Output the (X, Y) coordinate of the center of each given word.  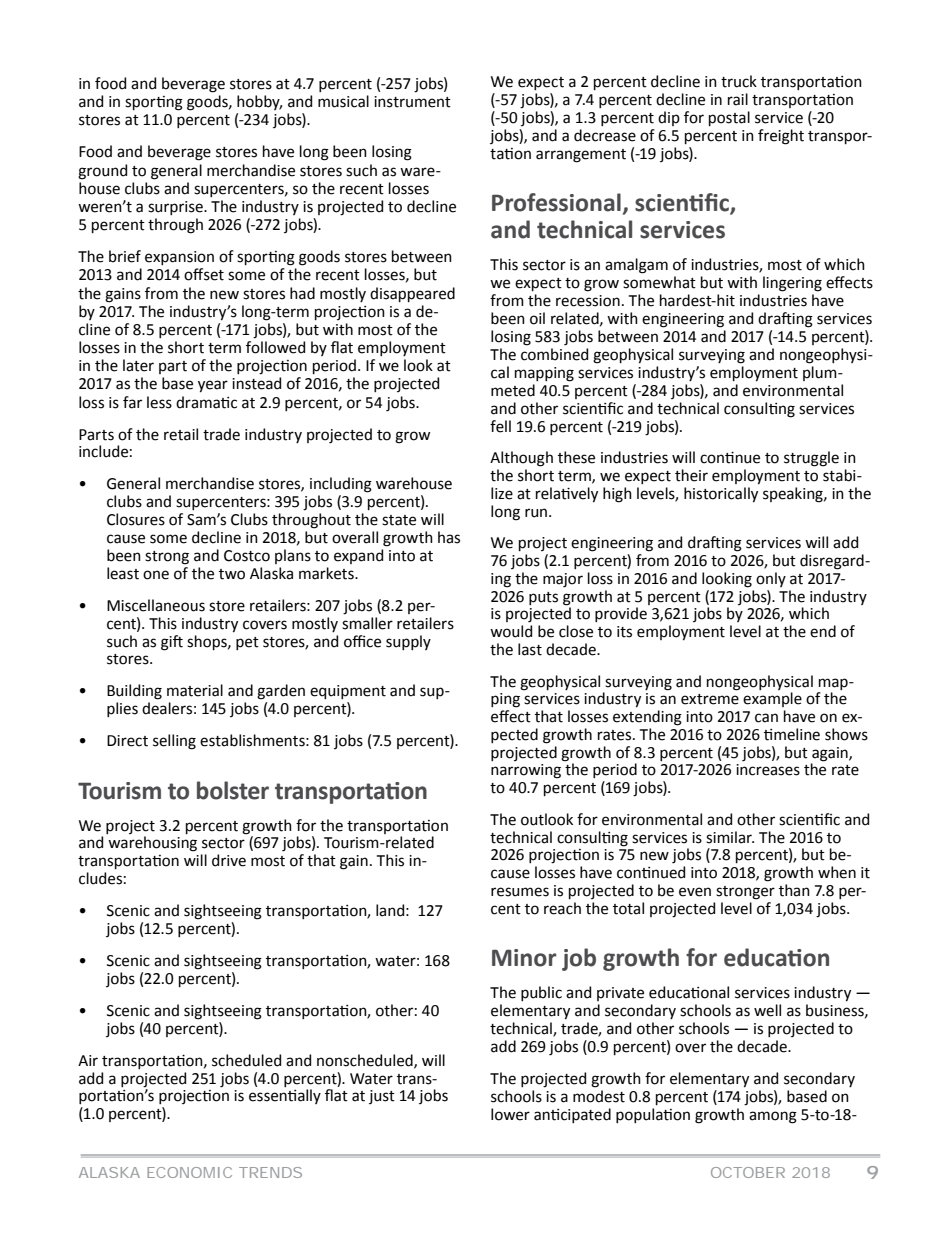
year (213, 386)
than (794, 890)
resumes (520, 892)
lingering (792, 284)
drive (229, 860)
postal (729, 118)
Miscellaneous (156, 605)
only (771, 579)
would (511, 631)
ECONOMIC (189, 1172)
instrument (412, 102)
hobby (259, 102)
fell (500, 426)
